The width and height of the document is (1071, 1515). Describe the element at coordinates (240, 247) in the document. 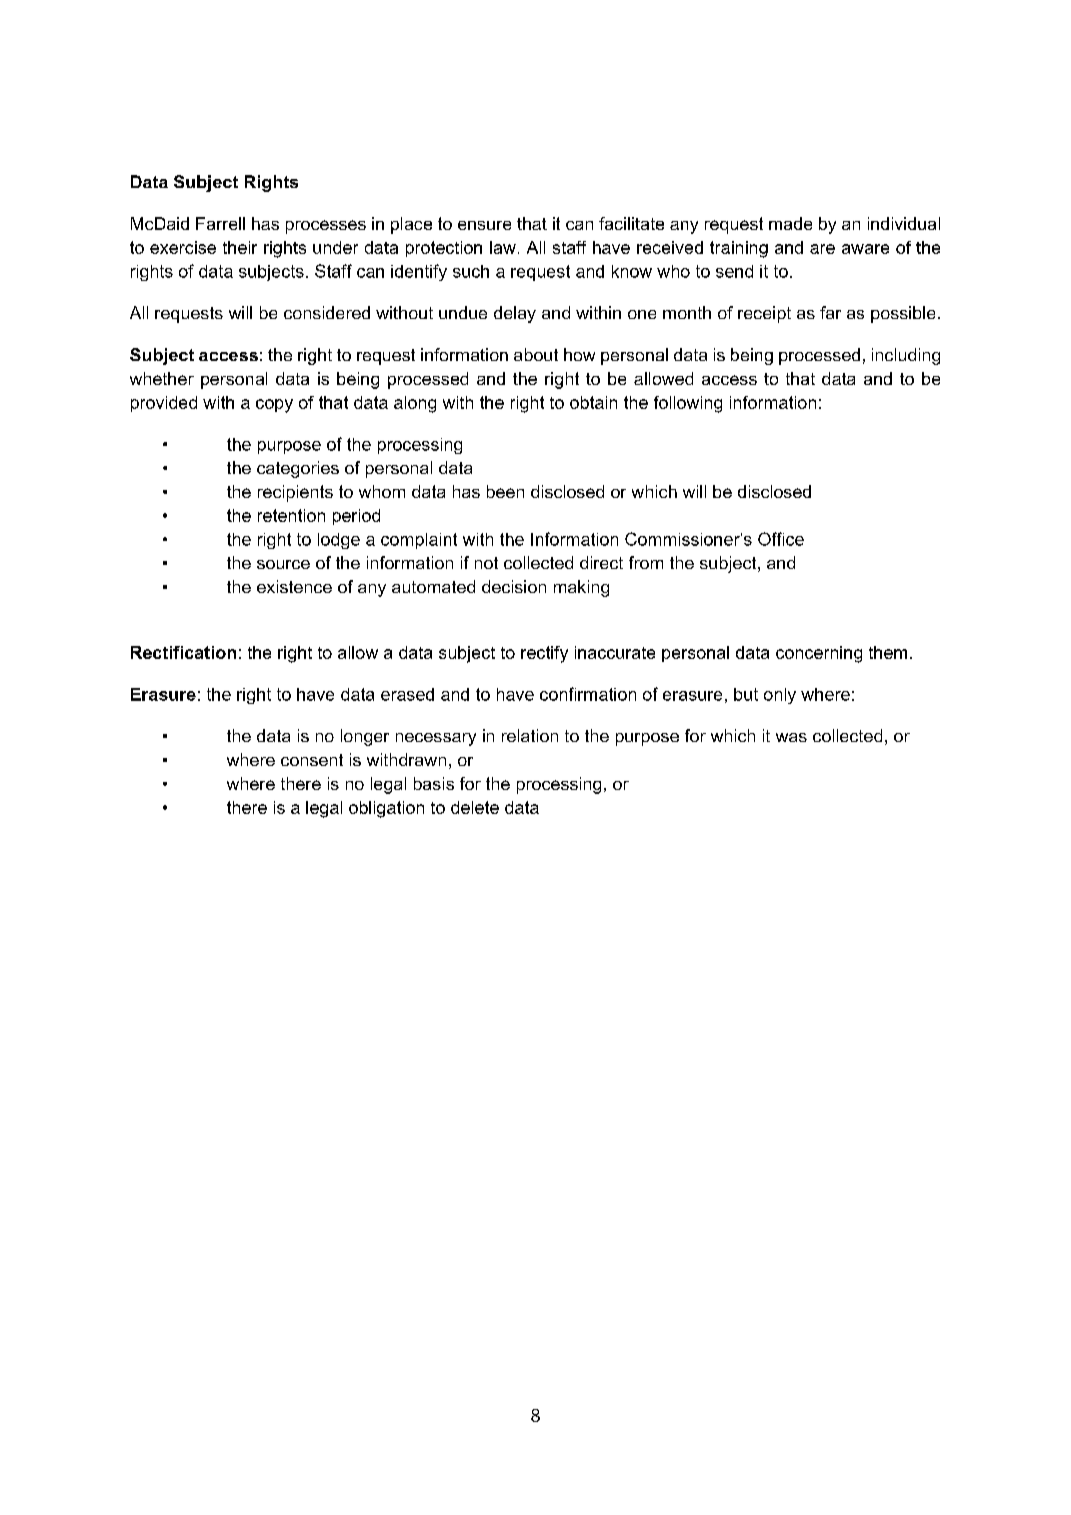

I see `their` at that location.
